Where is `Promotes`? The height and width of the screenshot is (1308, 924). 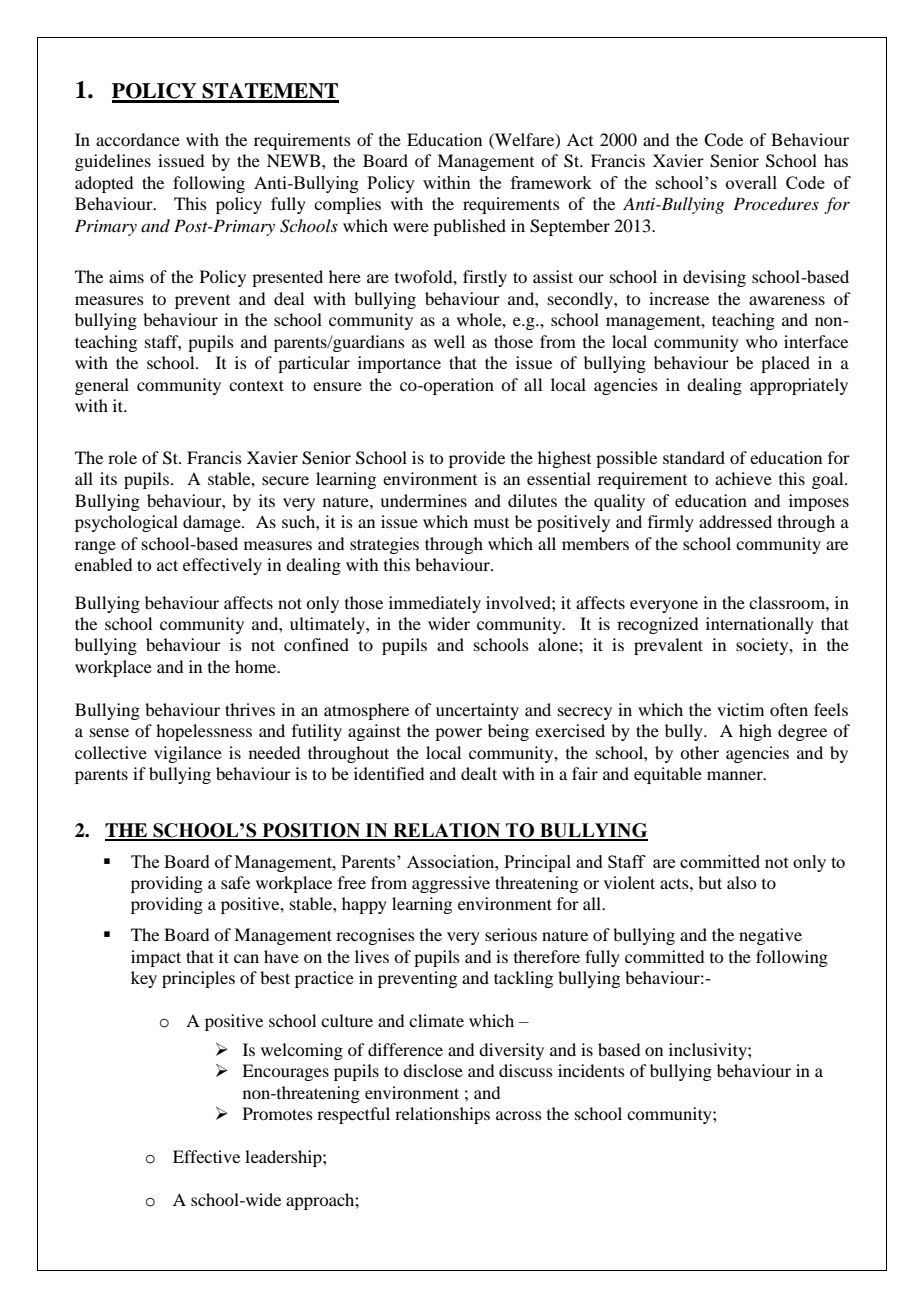 Promotes is located at coordinates (278, 1113).
